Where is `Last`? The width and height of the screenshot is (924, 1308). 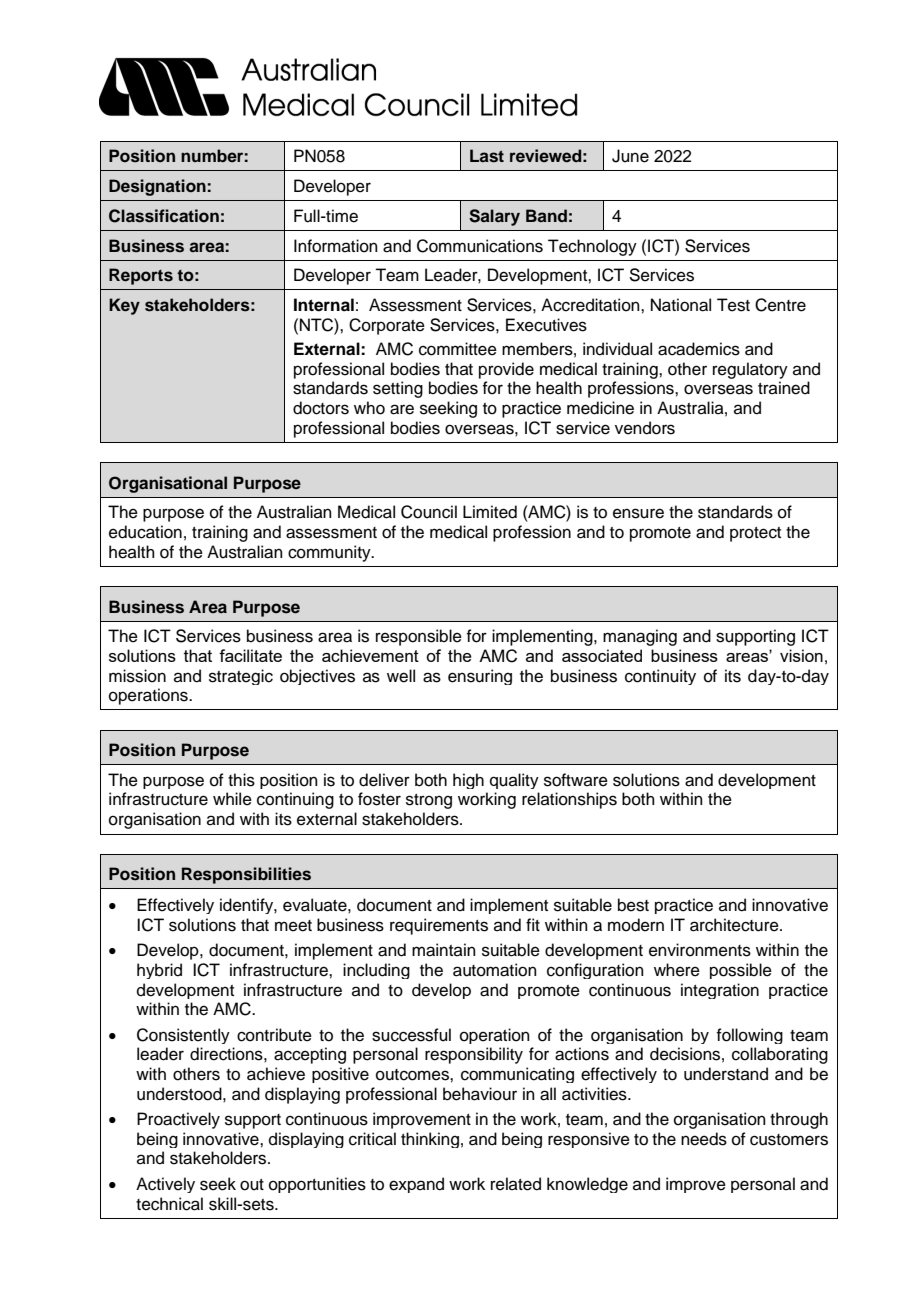 Last is located at coordinates (487, 156).
